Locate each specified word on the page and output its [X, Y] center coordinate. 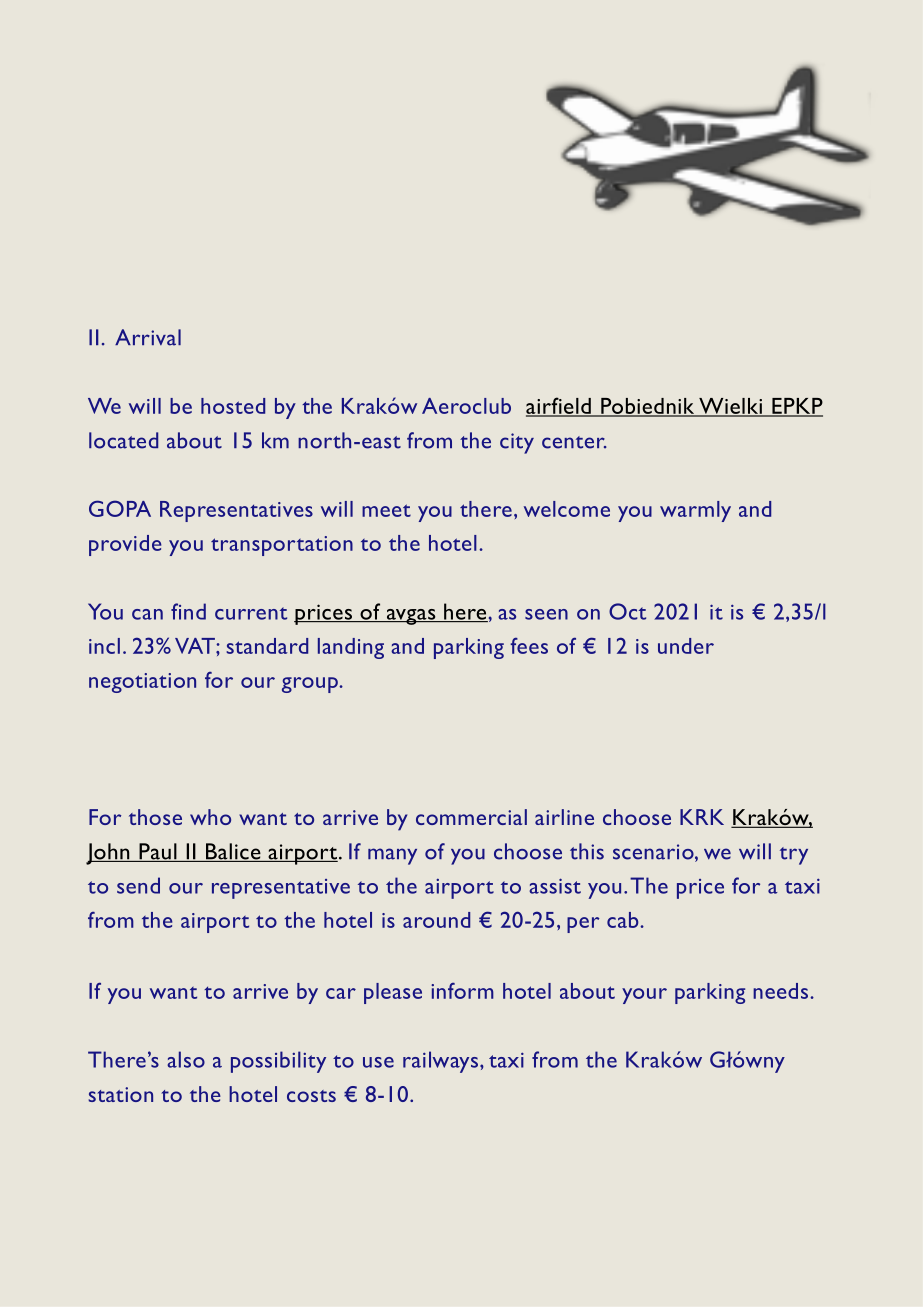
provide [125, 545]
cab [624, 920]
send [138, 885]
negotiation [142, 683]
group [311, 685]
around [436, 920]
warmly [695, 511]
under [686, 646]
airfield [559, 406]
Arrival [148, 337]
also [186, 1059]
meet [386, 510]
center [574, 442]
